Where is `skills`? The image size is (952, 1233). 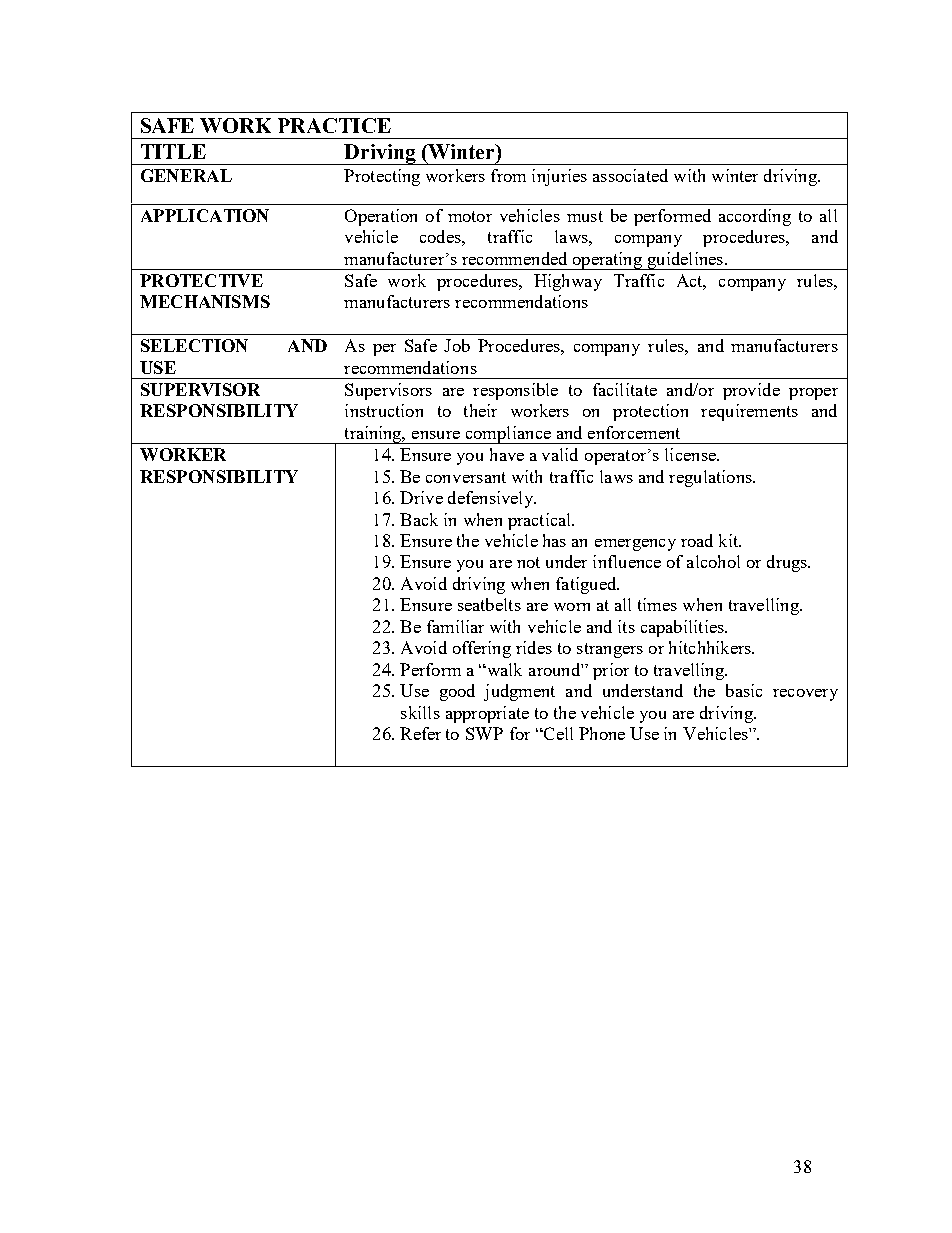
skills is located at coordinates (420, 712).
